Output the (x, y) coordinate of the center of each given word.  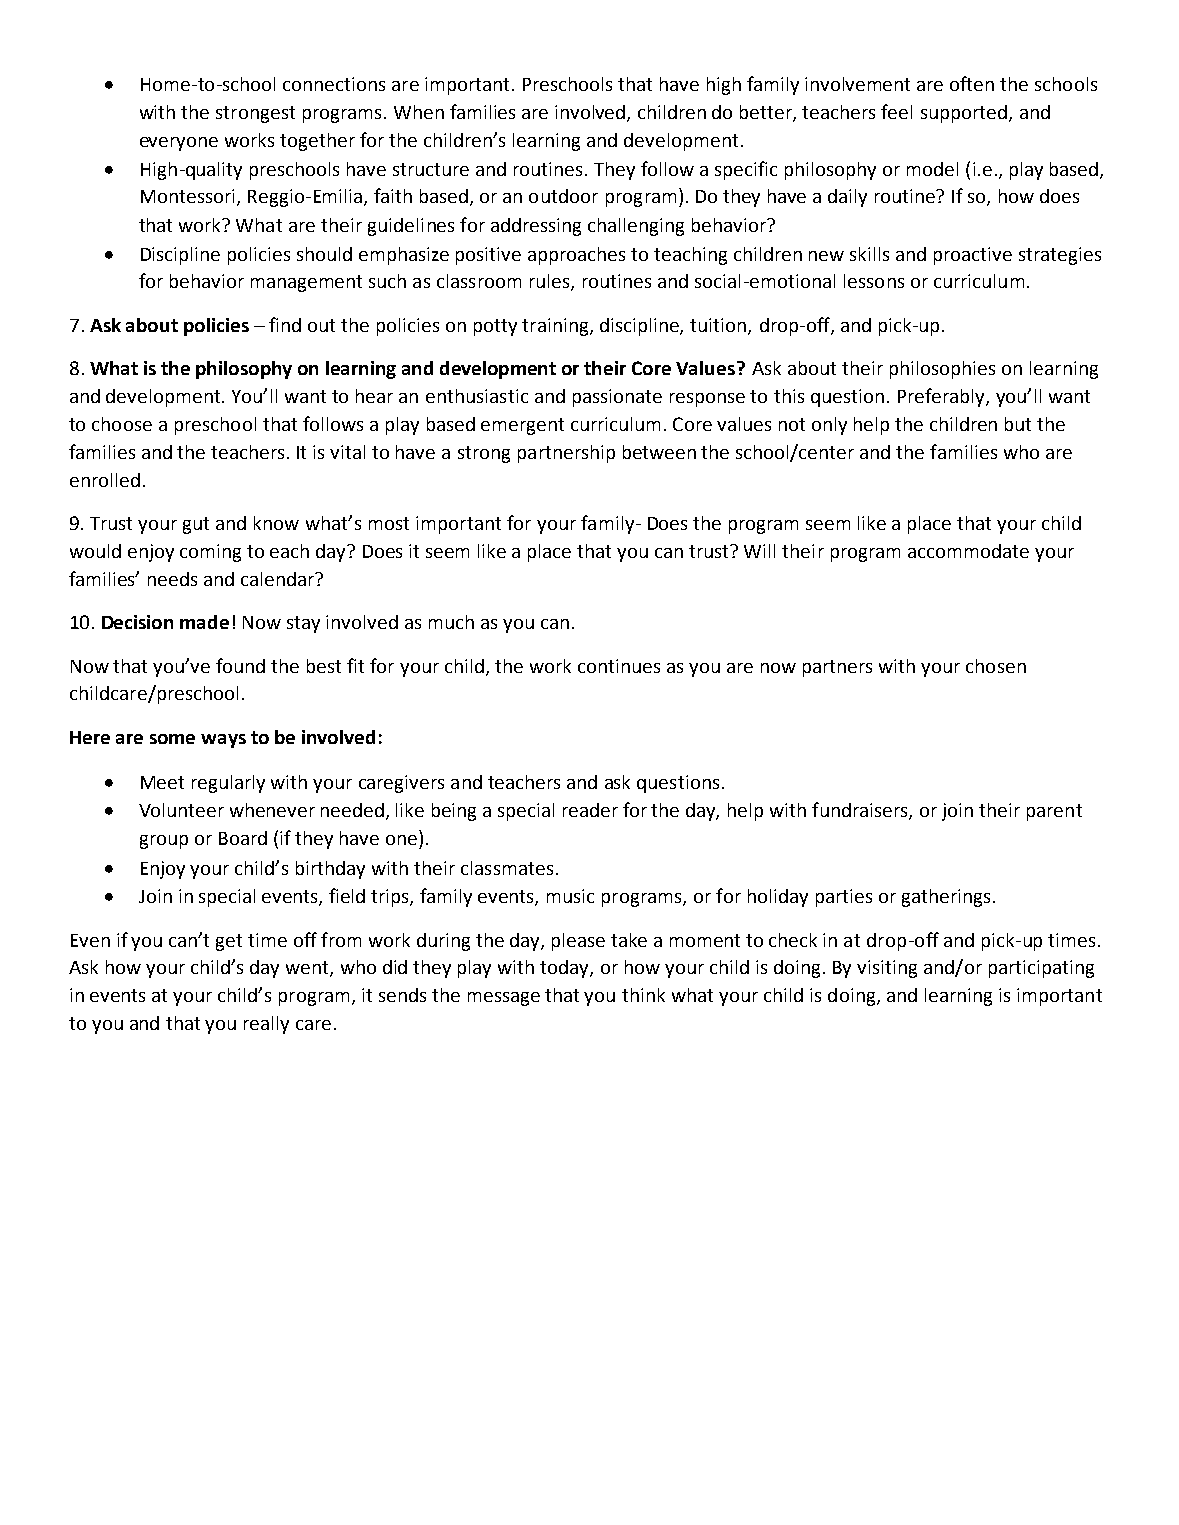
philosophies (942, 370)
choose (122, 424)
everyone (179, 144)
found (240, 665)
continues (619, 666)
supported (964, 114)
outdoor (563, 196)
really (266, 1025)
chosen (996, 666)
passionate (617, 398)
